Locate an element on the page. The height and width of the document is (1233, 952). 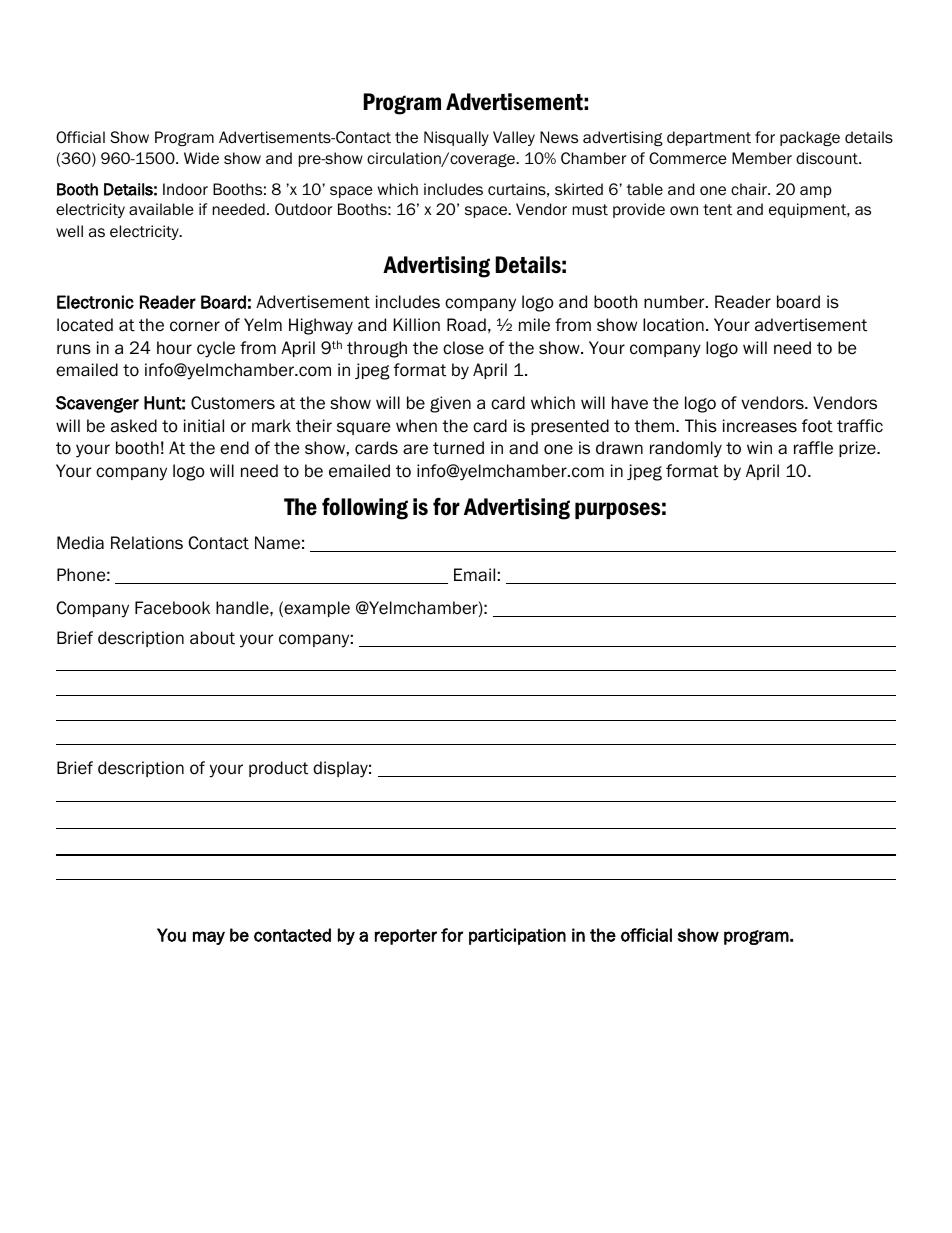
Relations is located at coordinates (147, 543).
